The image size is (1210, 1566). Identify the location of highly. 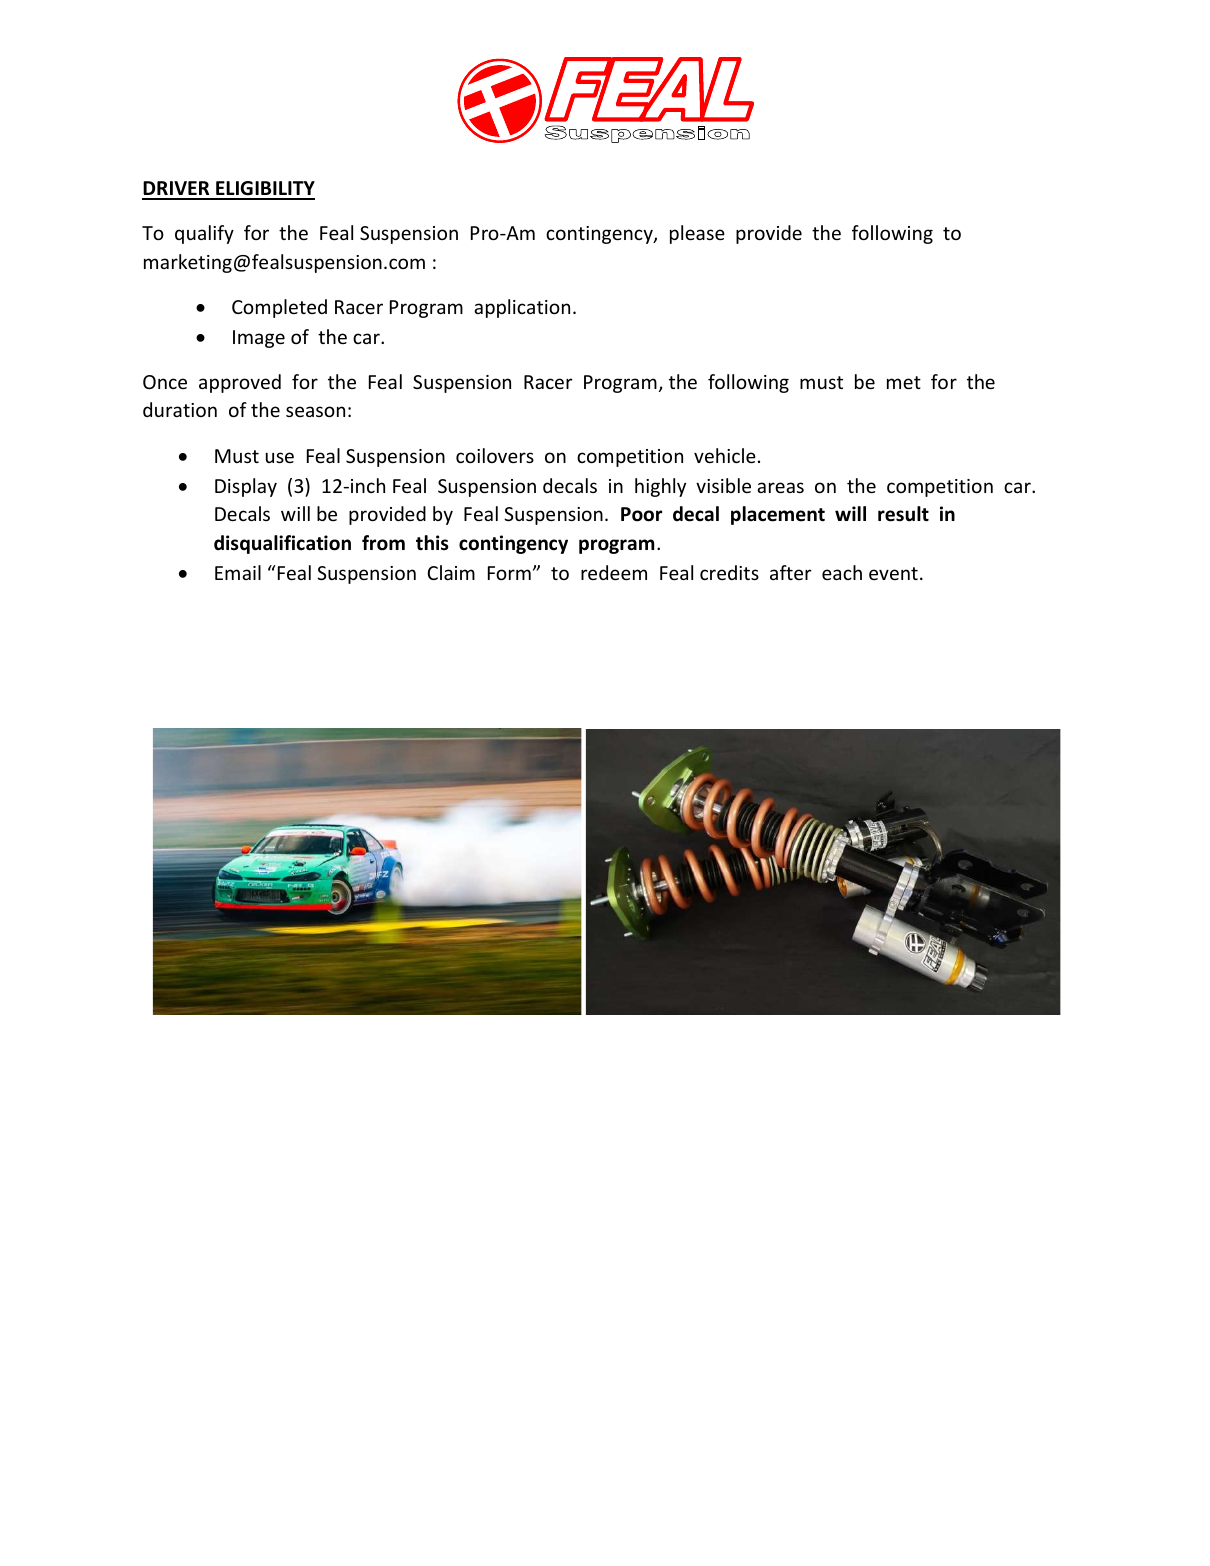
(660, 487).
